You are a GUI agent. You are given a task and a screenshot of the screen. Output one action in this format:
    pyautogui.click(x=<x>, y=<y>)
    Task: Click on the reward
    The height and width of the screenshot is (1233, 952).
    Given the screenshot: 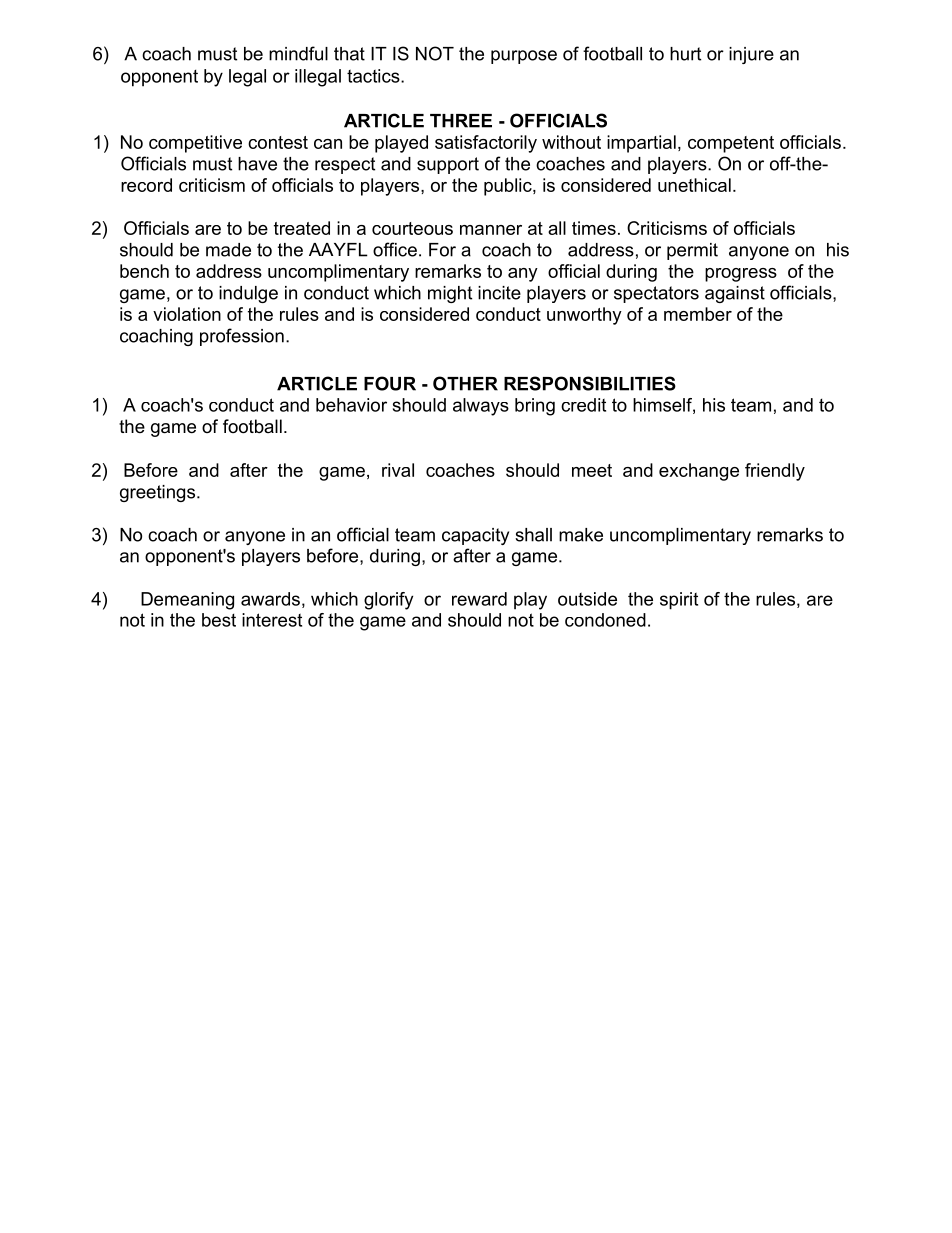 What is the action you would take?
    pyautogui.click(x=479, y=599)
